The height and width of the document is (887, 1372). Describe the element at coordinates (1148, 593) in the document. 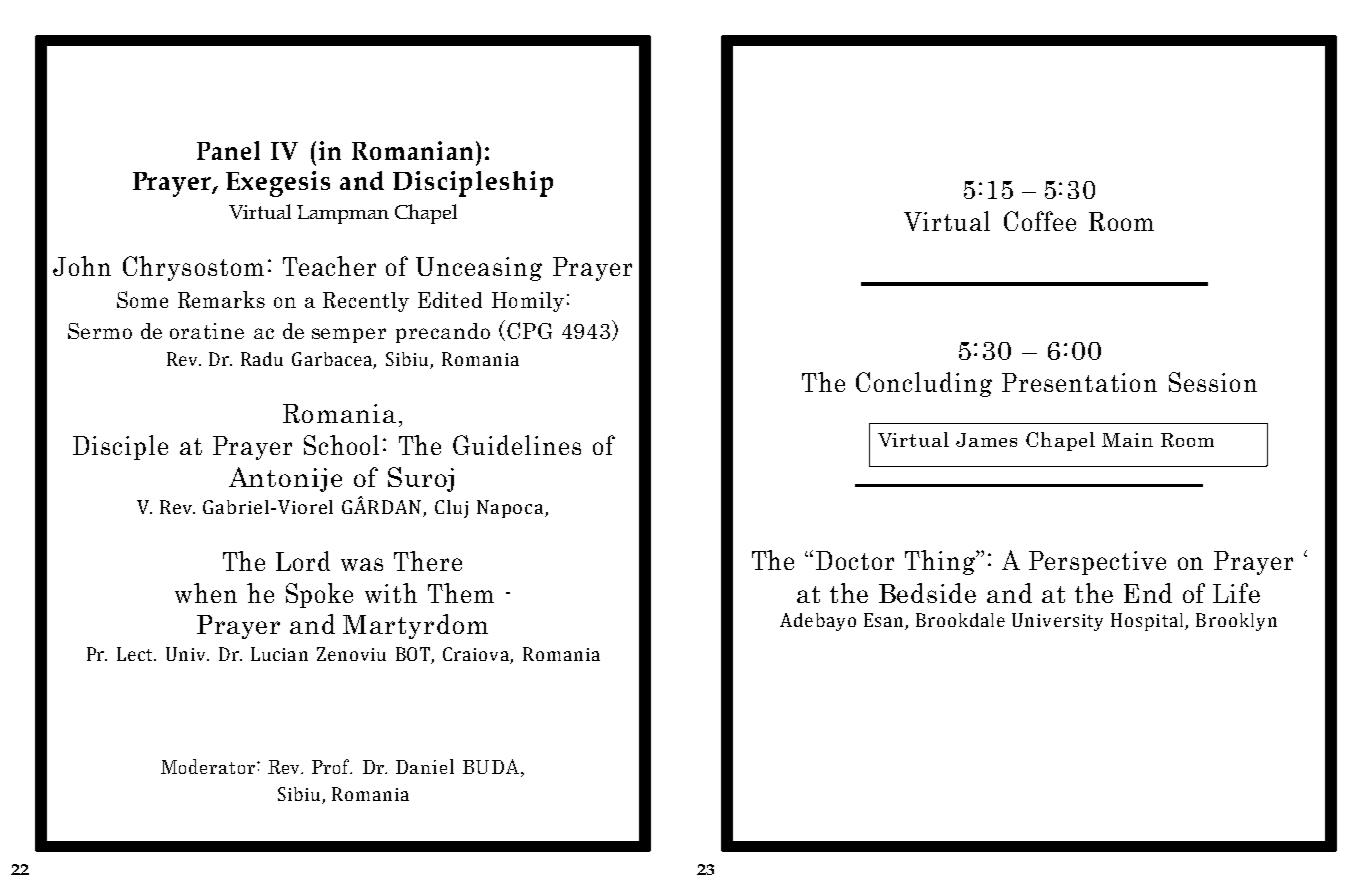

I see `End` at that location.
